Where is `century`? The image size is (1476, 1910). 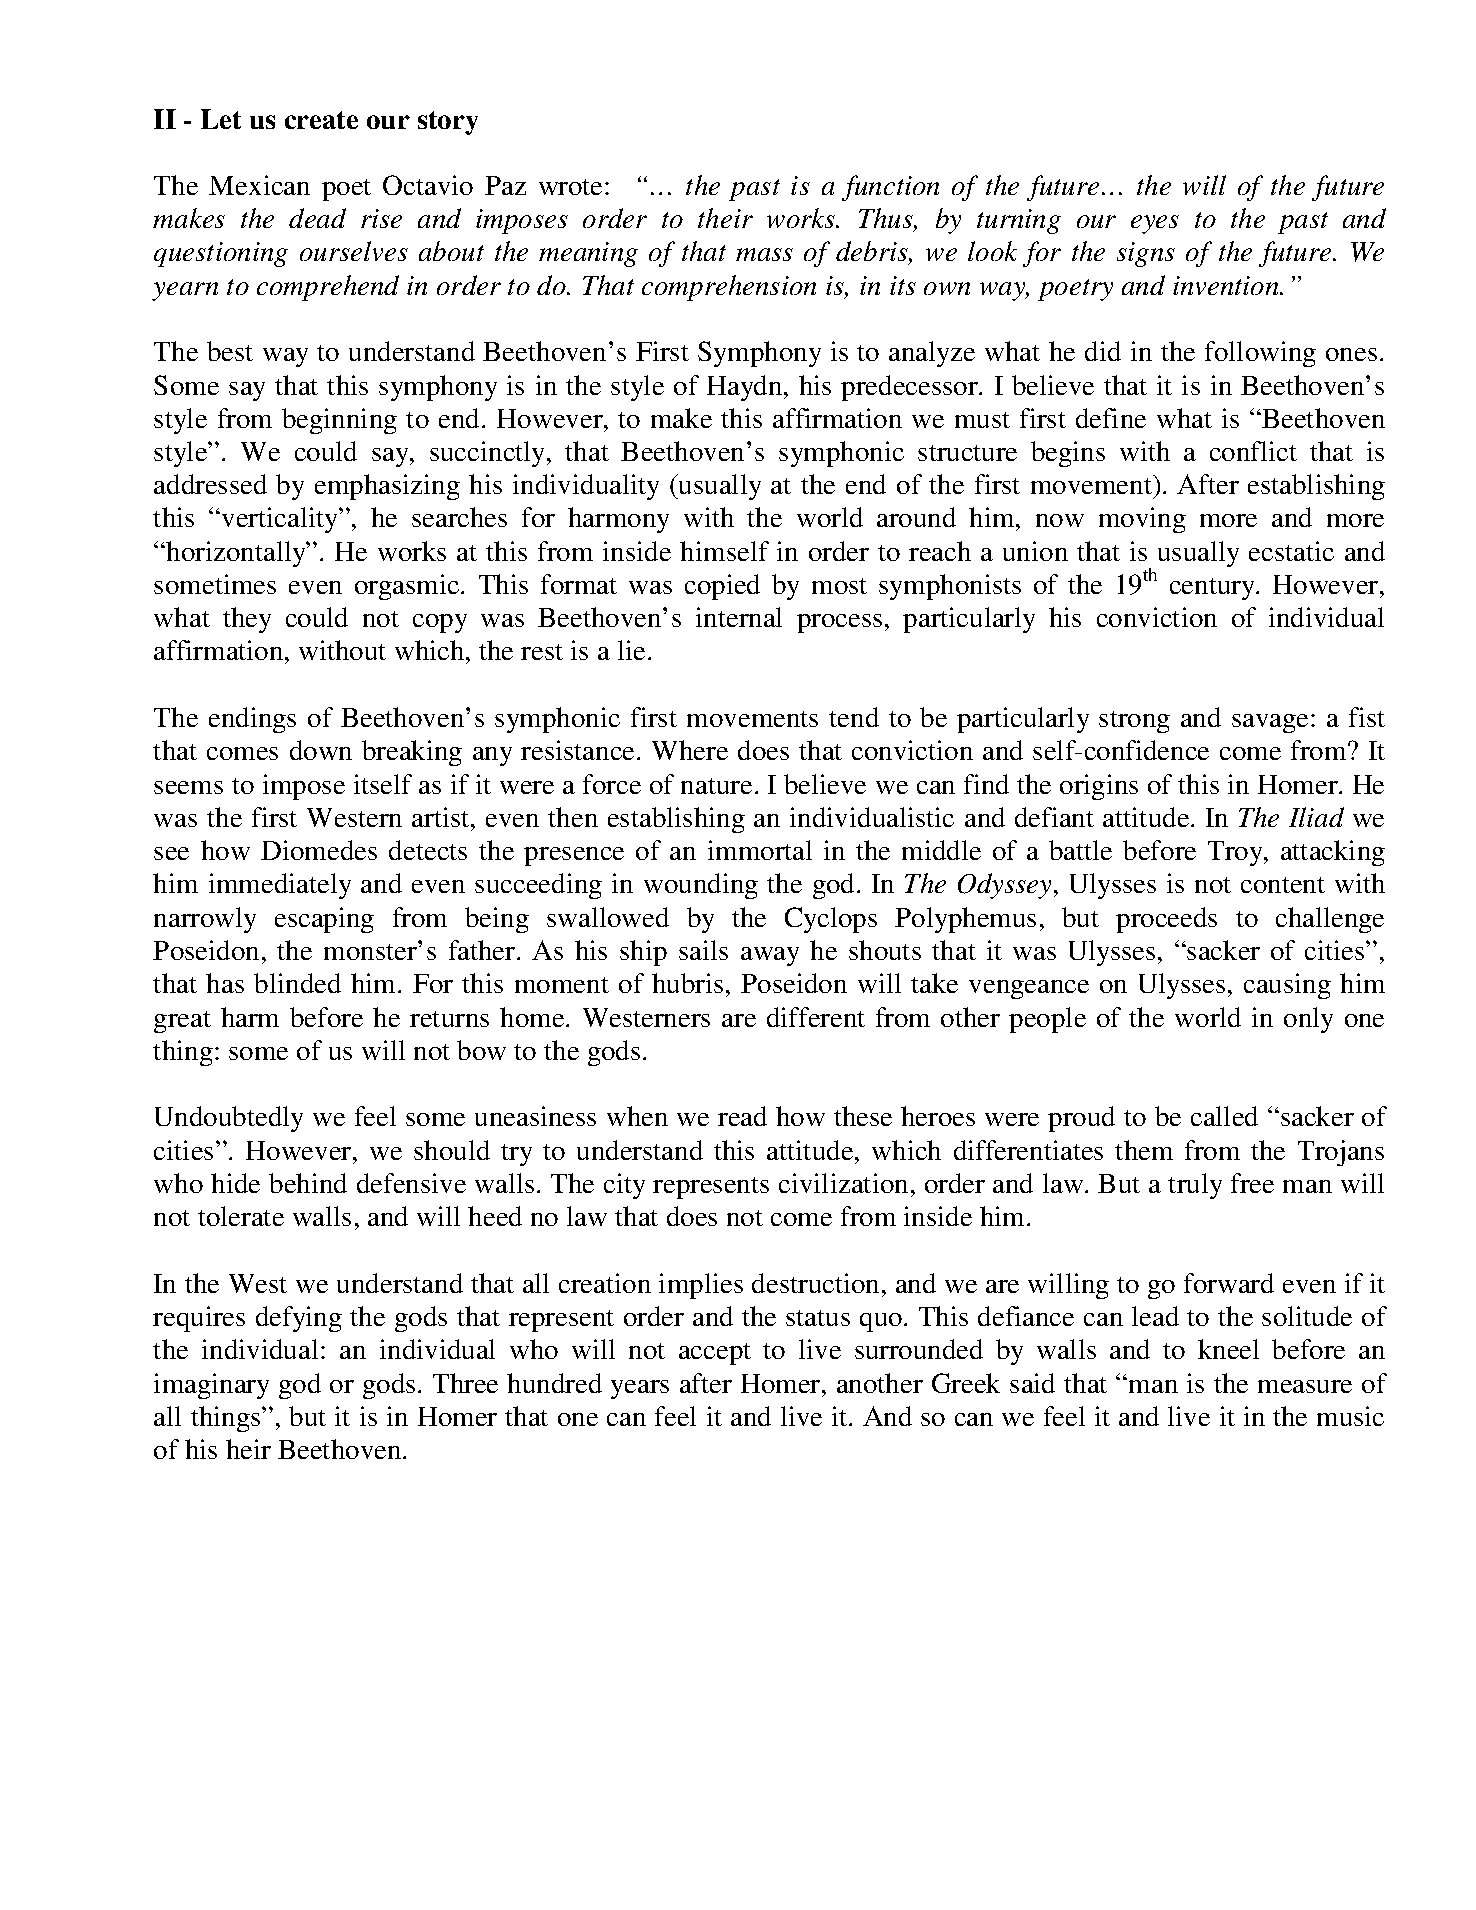 century is located at coordinates (1213, 589).
